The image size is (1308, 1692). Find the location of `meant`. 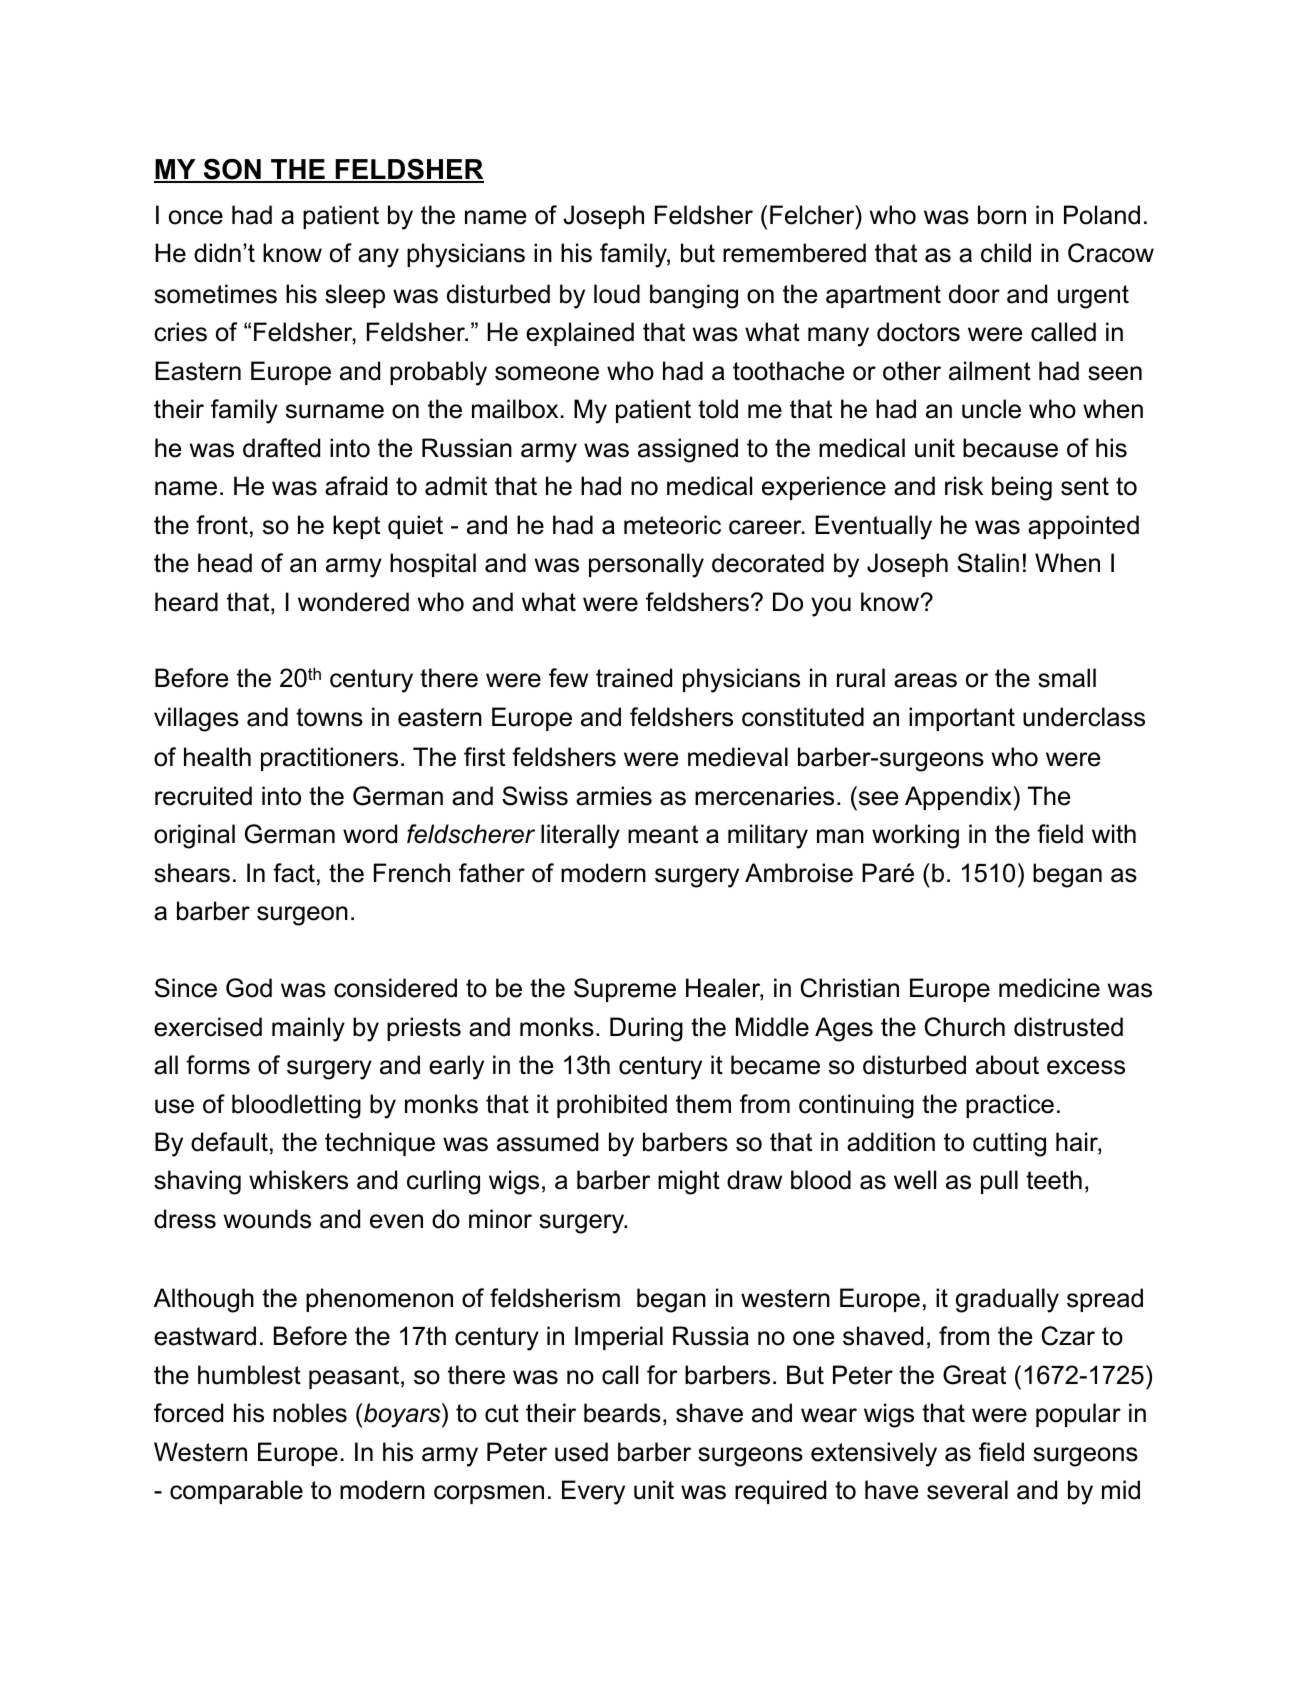

meant is located at coordinates (663, 834).
